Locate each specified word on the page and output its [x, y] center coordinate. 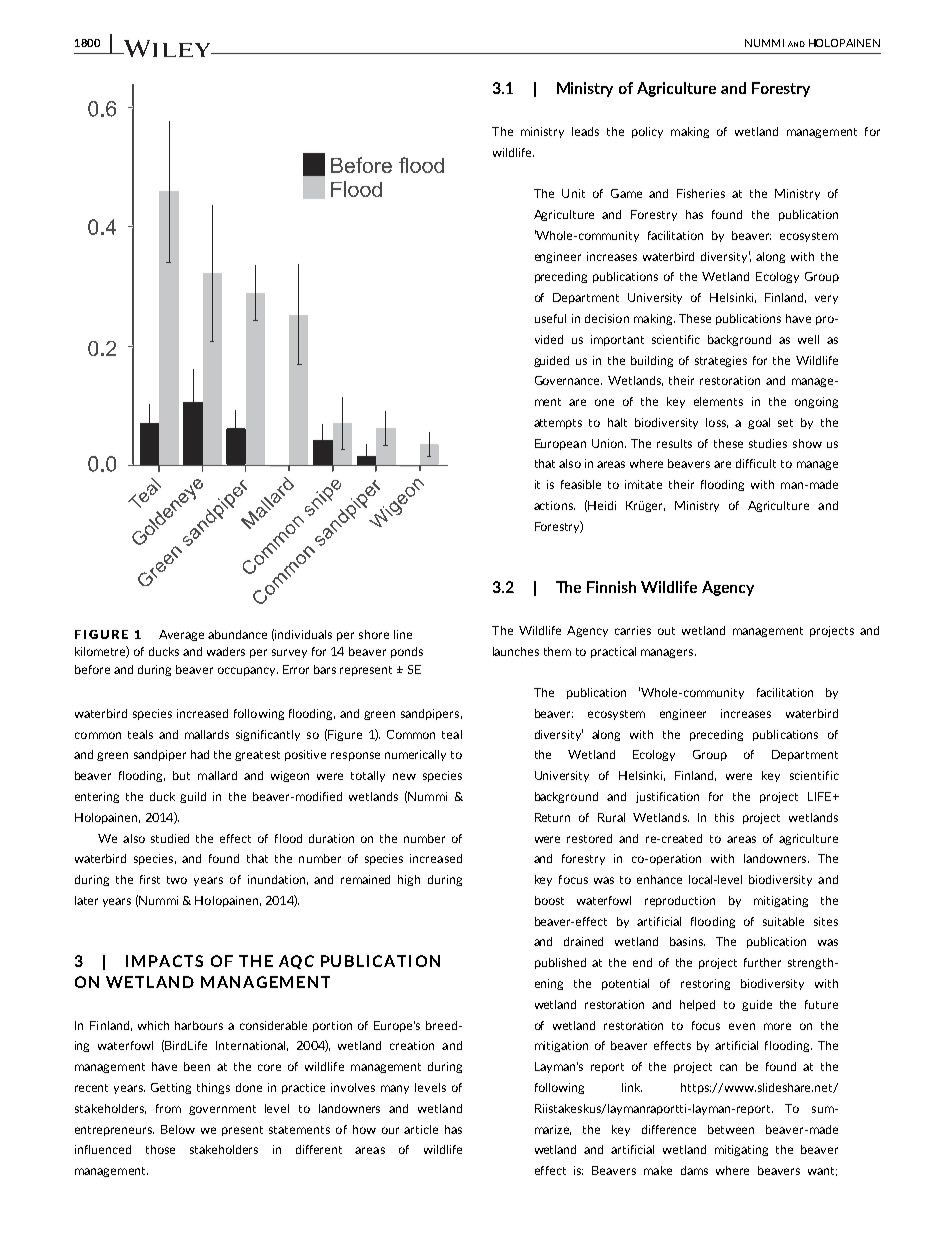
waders [226, 651]
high [409, 880]
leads [585, 131]
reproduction [680, 901]
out [666, 631]
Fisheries [701, 193]
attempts [558, 424]
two [177, 880]
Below [178, 1129]
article [421, 1129]
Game [626, 193]
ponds [407, 652]
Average [181, 635]
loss [717, 423]
